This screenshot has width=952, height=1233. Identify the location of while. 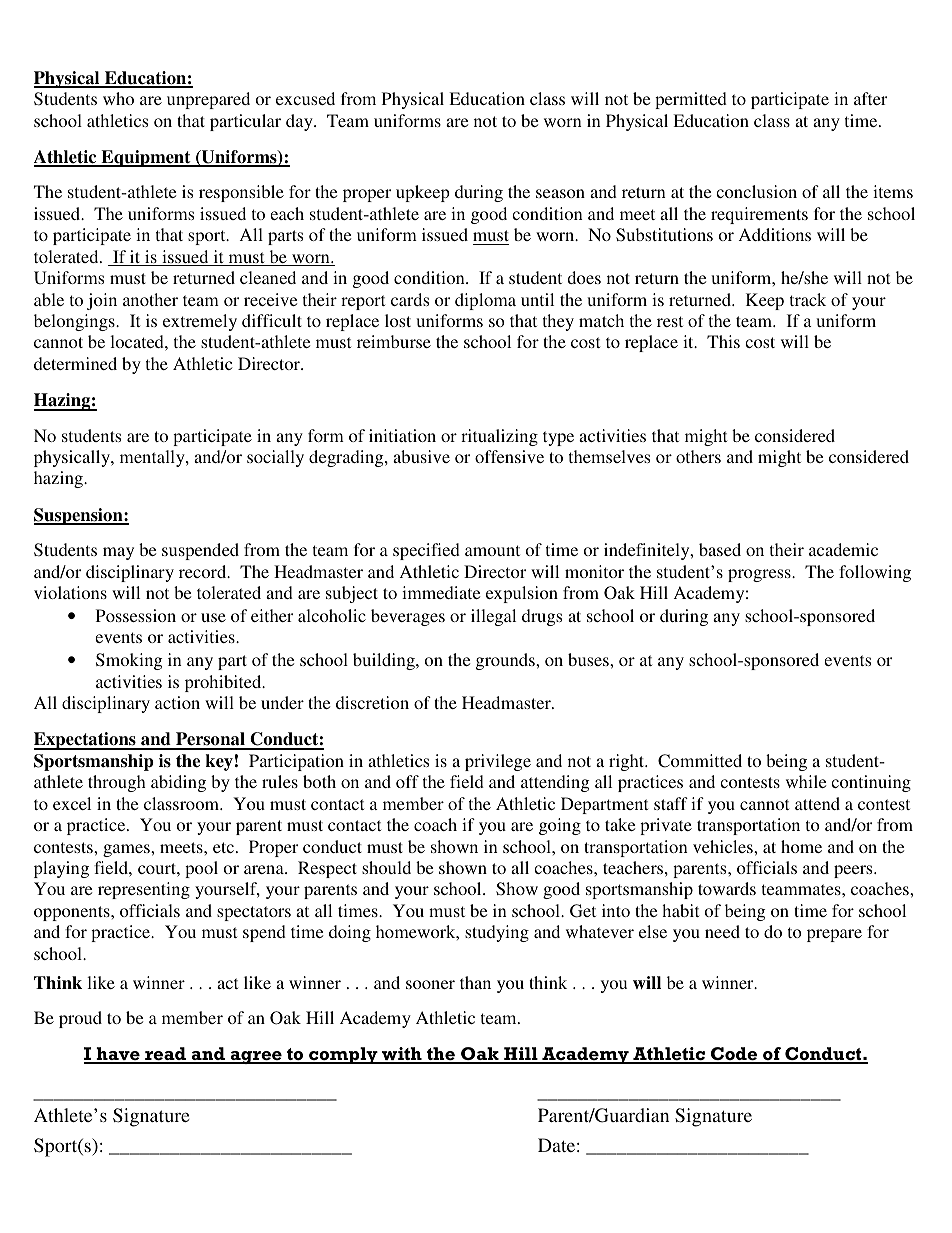
(806, 781).
